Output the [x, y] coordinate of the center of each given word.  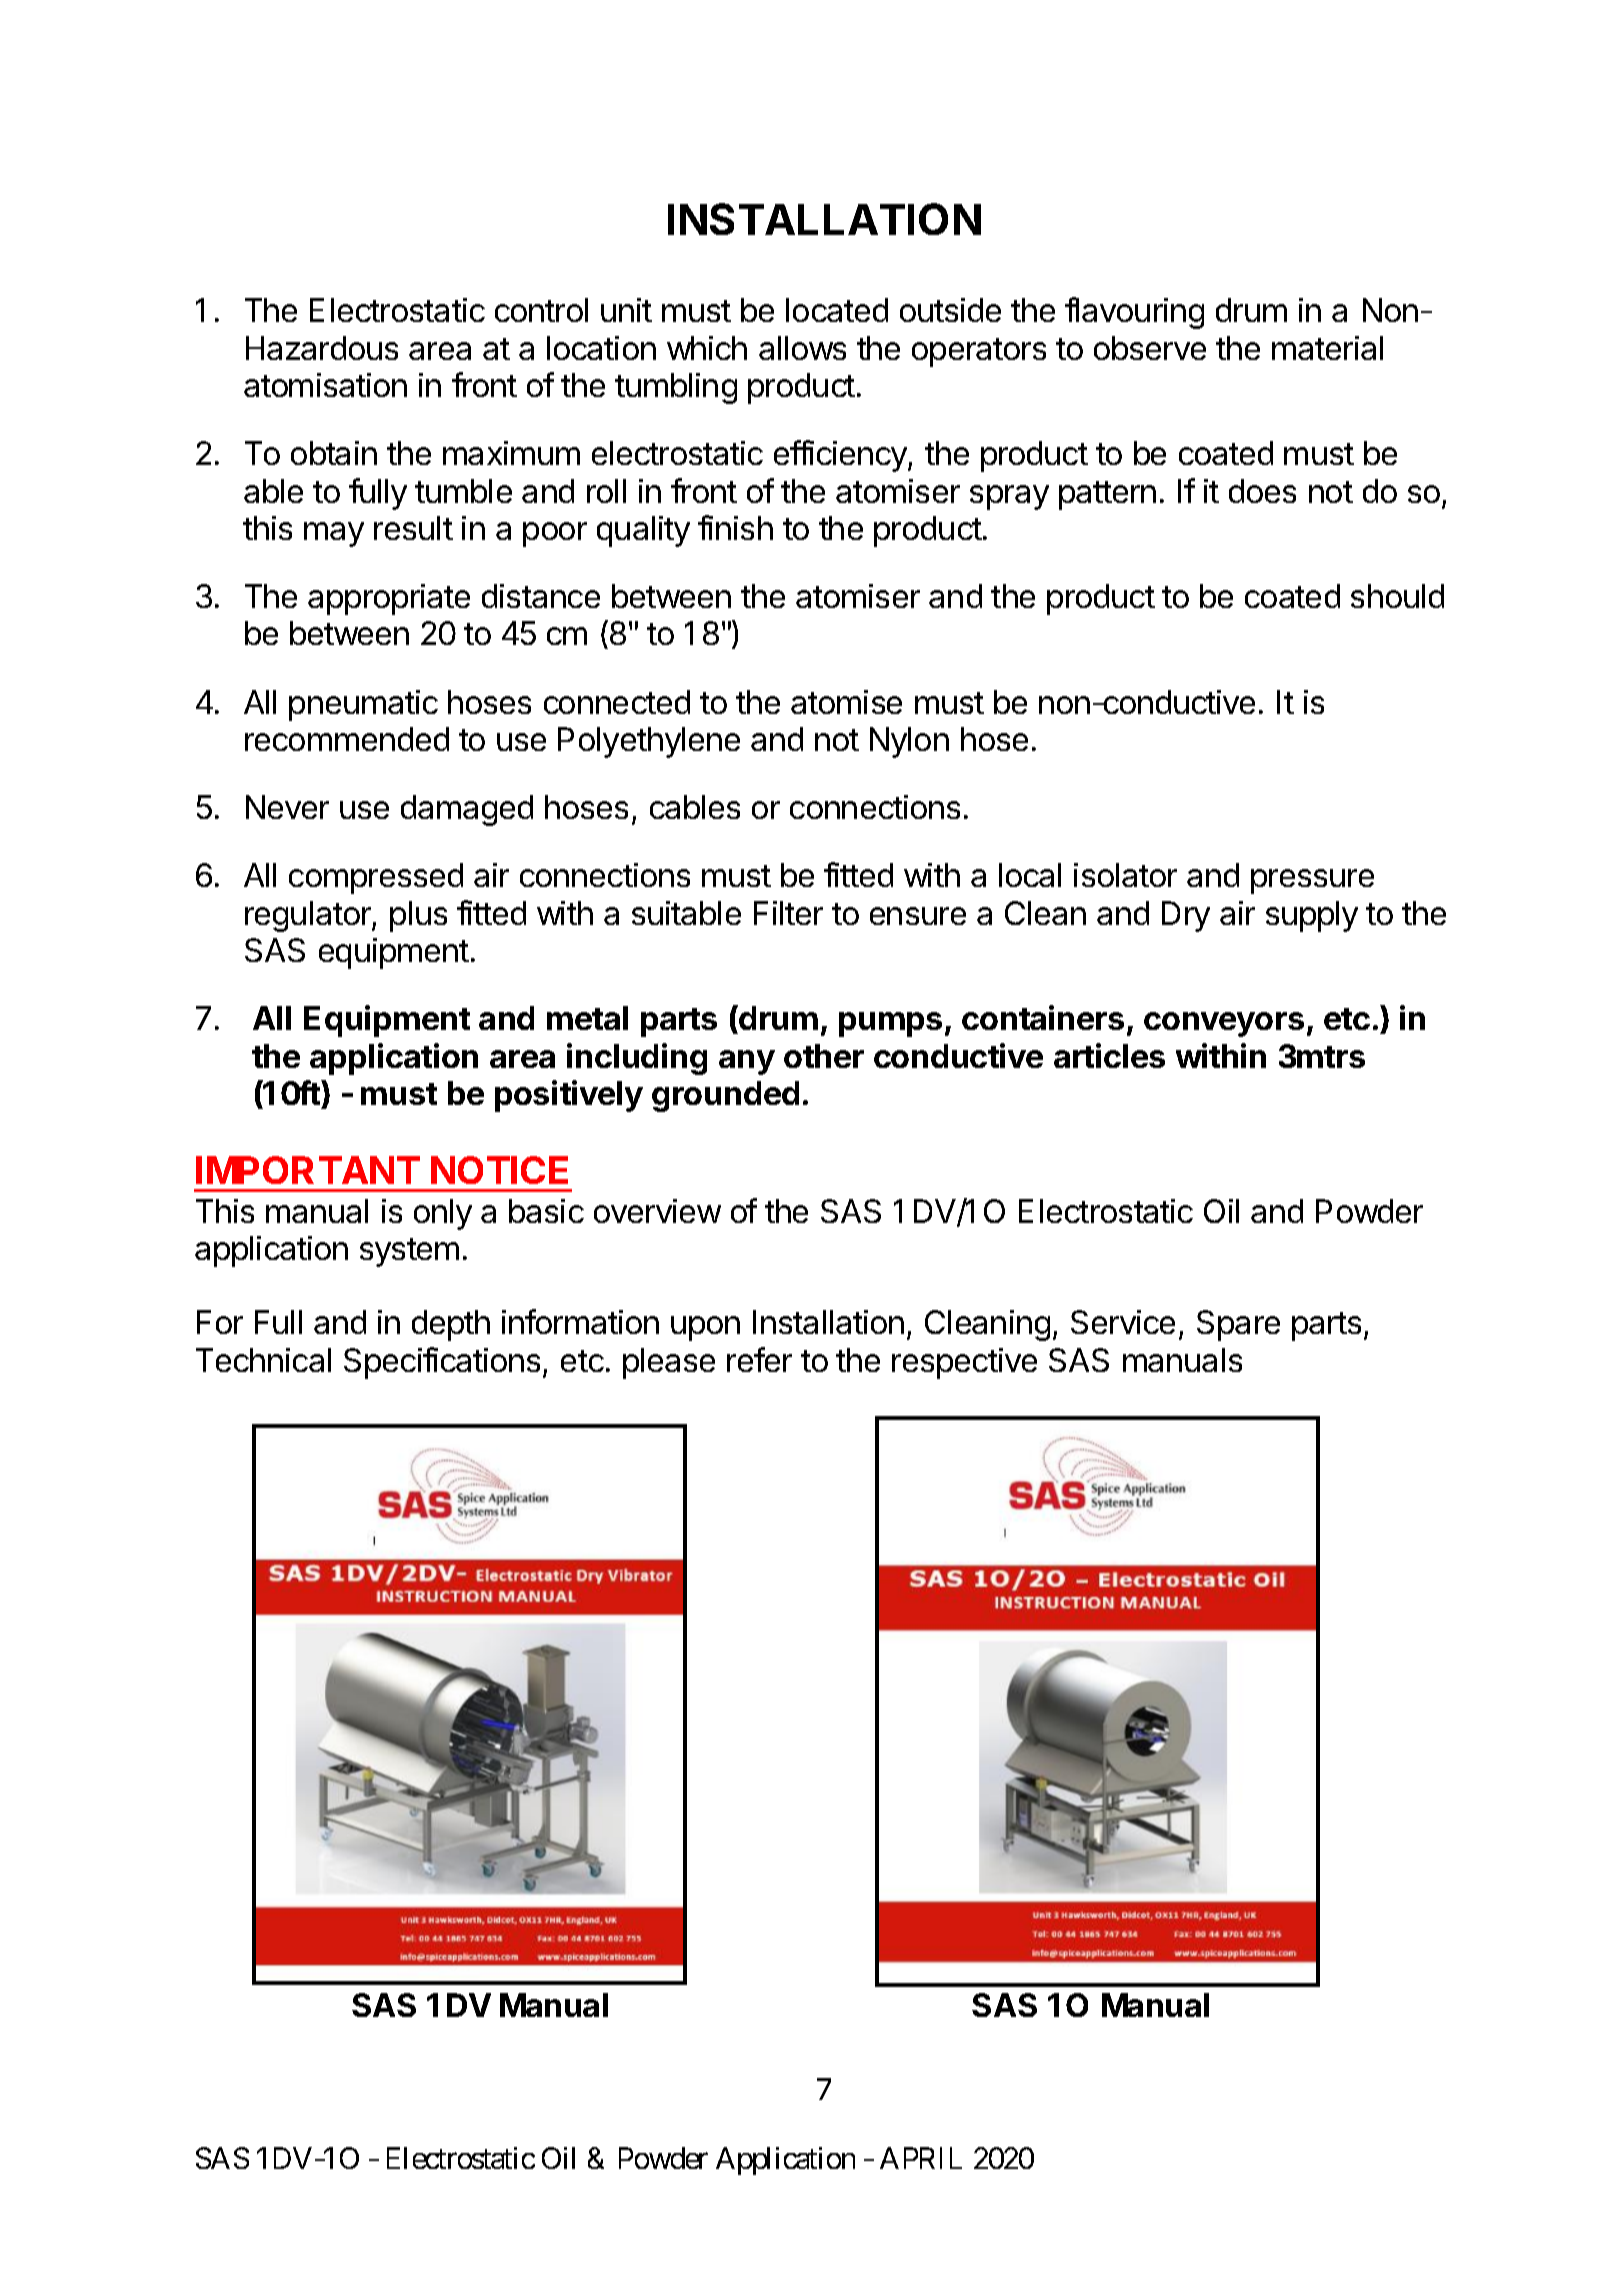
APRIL [921, 2158]
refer [759, 1359]
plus [418, 916]
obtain [334, 453]
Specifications [442, 1363]
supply [1312, 916]
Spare [1238, 1325]
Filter [788, 913]
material [1327, 348]
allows [802, 348]
